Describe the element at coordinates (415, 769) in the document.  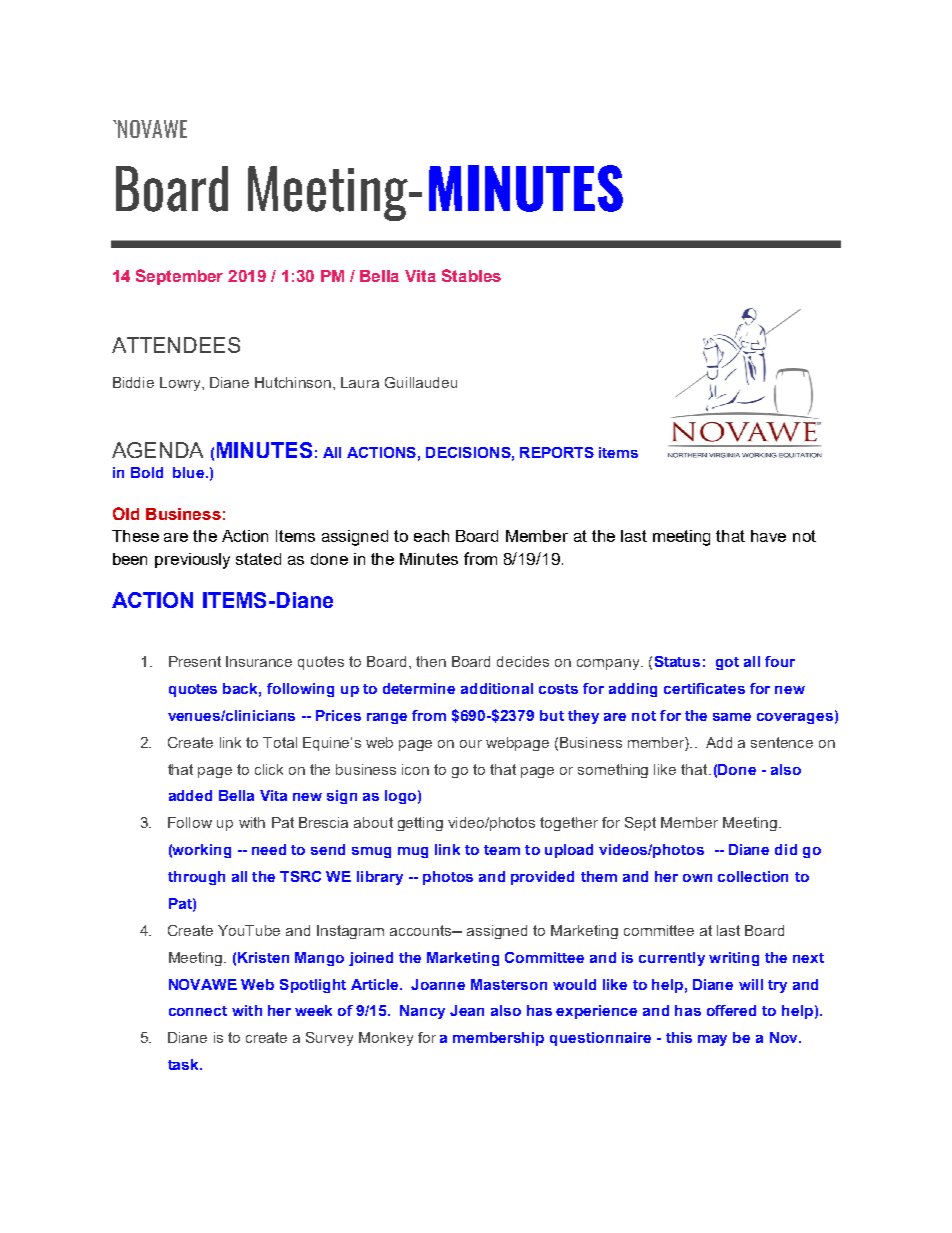
I see `icon` at that location.
